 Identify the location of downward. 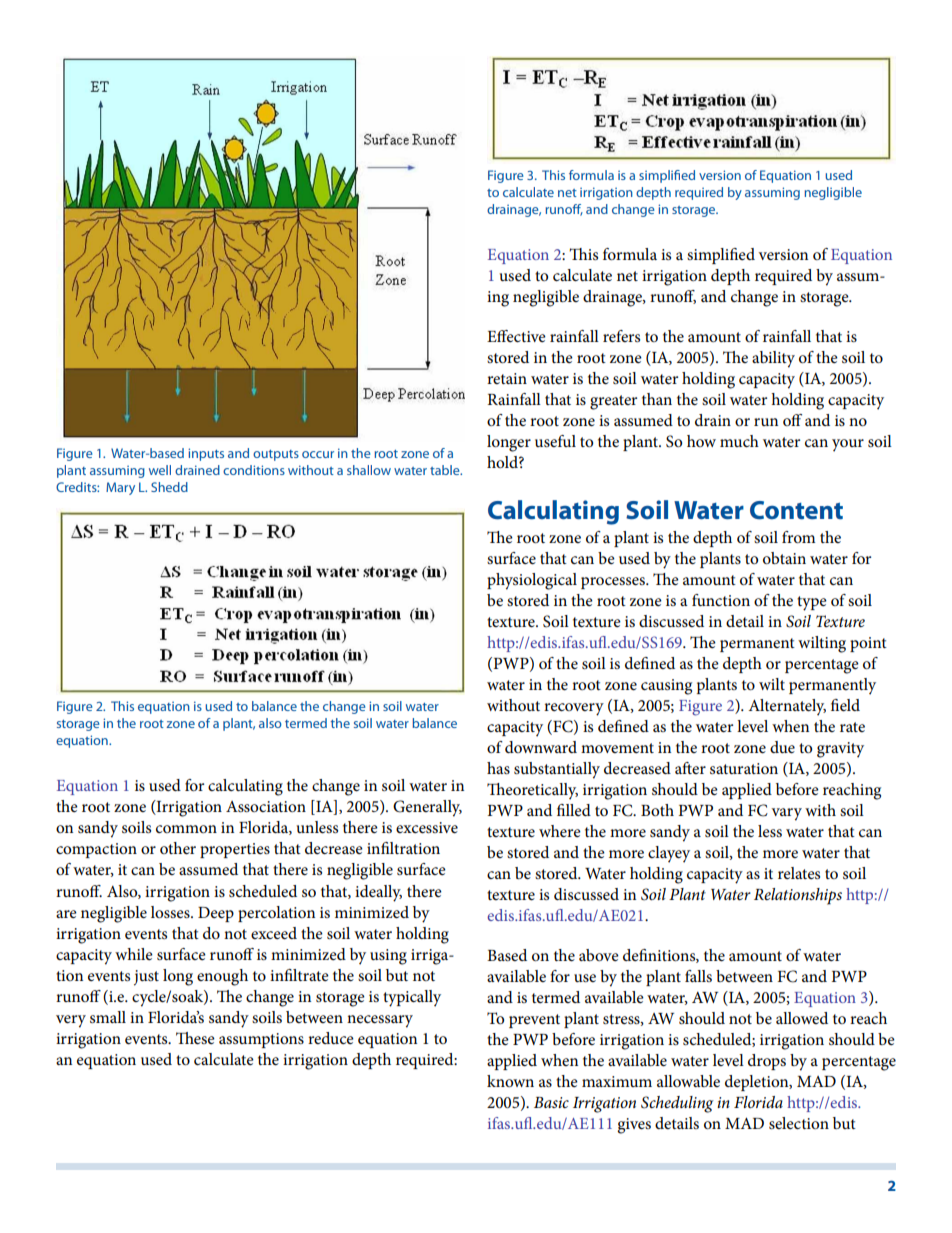
(541, 747).
